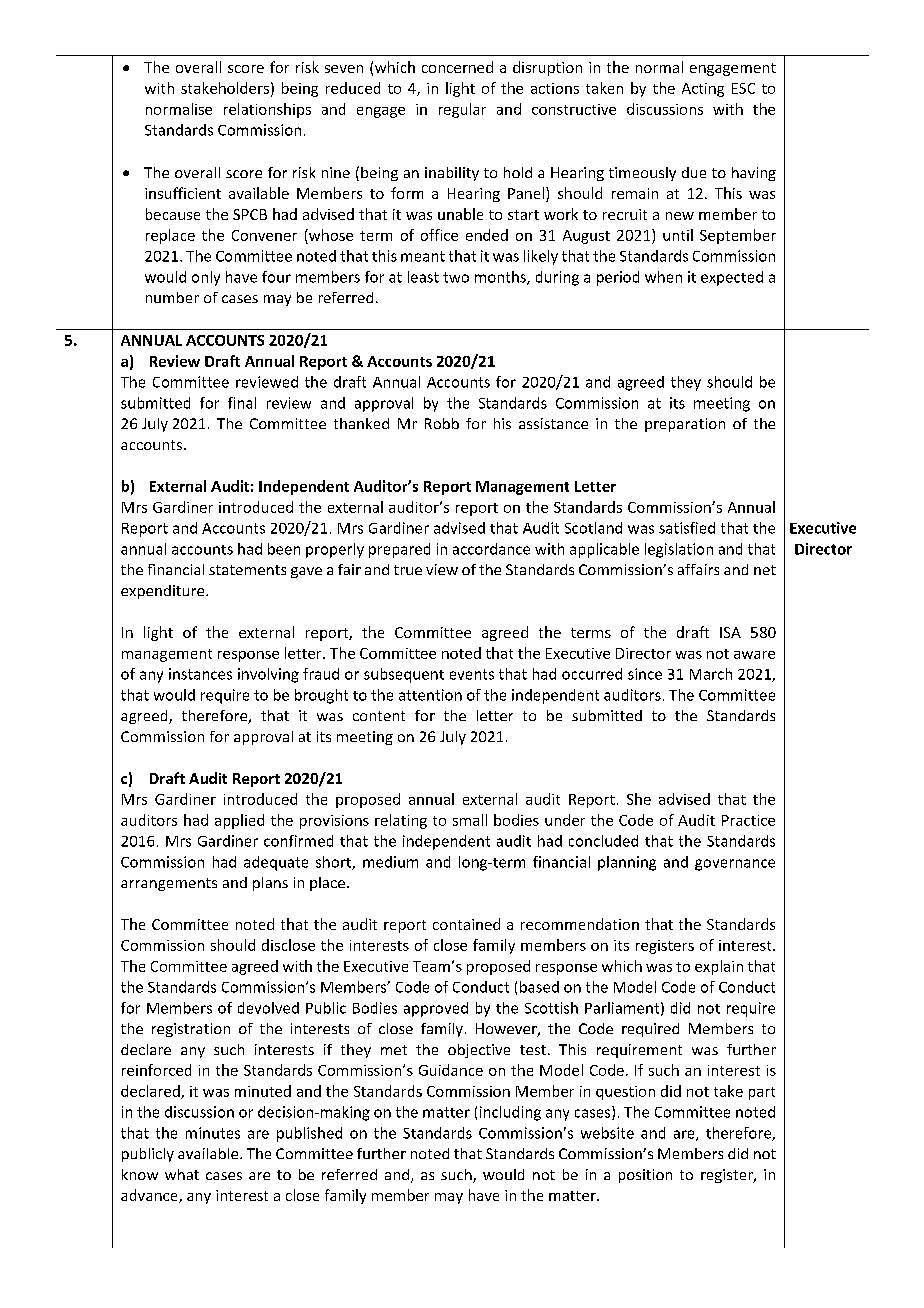  Describe the element at coordinates (703, 90) in the screenshot. I see `Acting` at that location.
